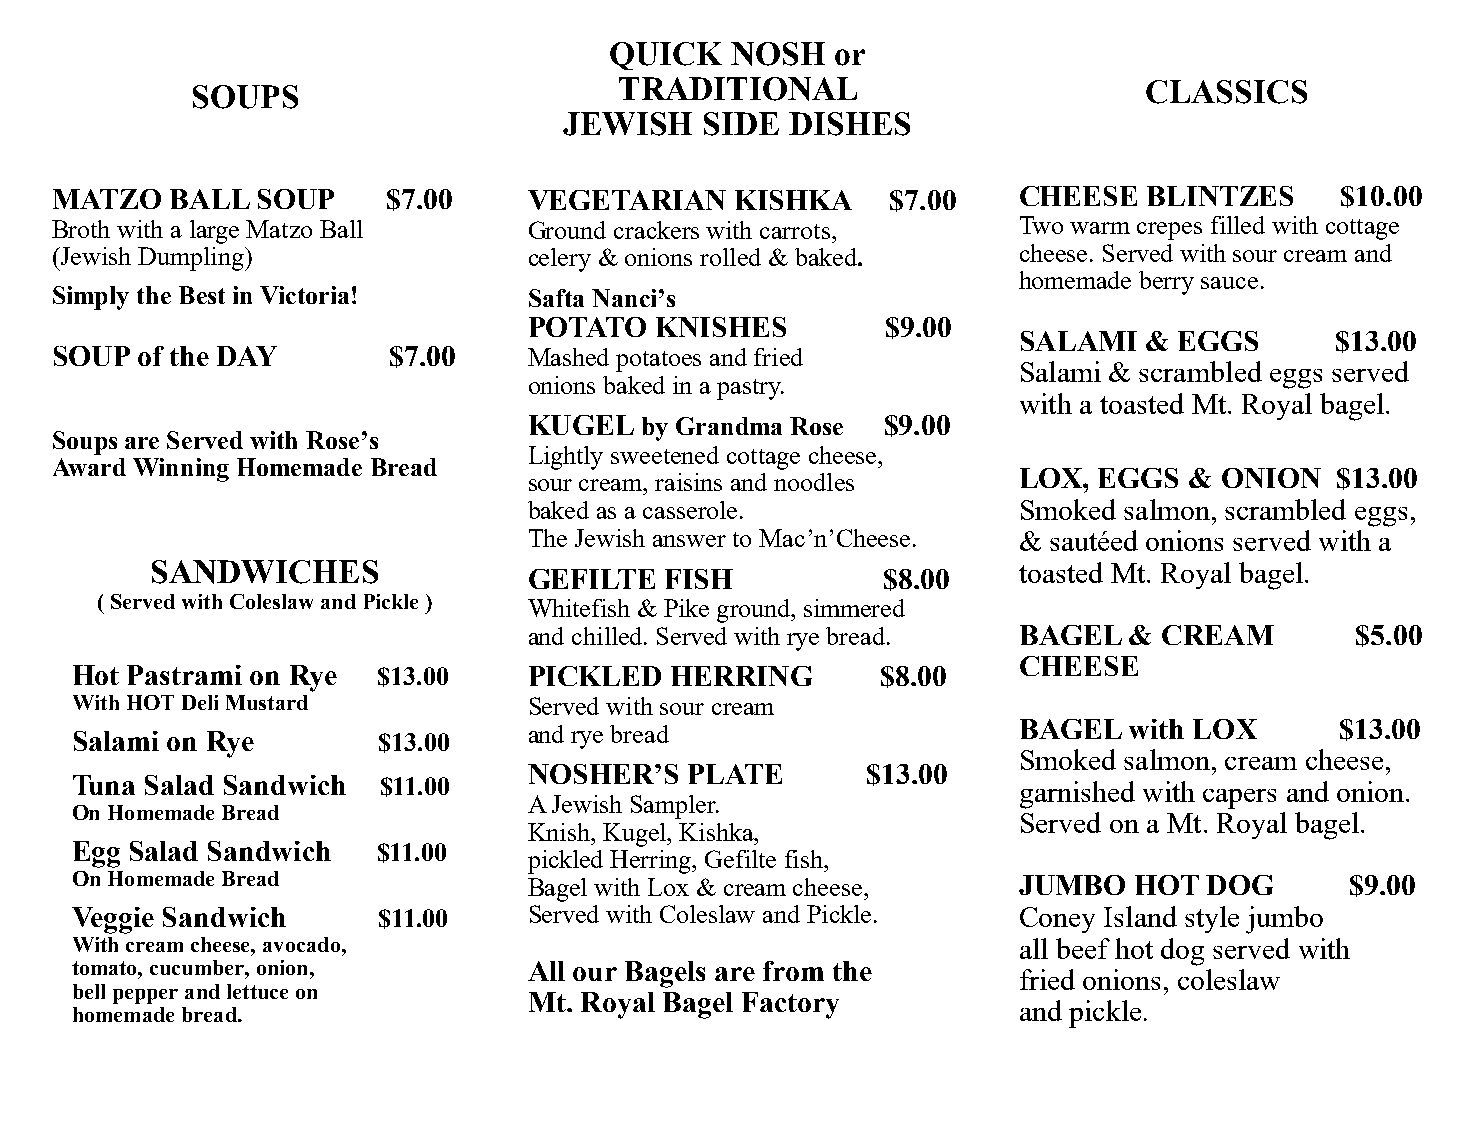  Describe the element at coordinates (665, 455) in the screenshot. I see `sweetened` at that location.
